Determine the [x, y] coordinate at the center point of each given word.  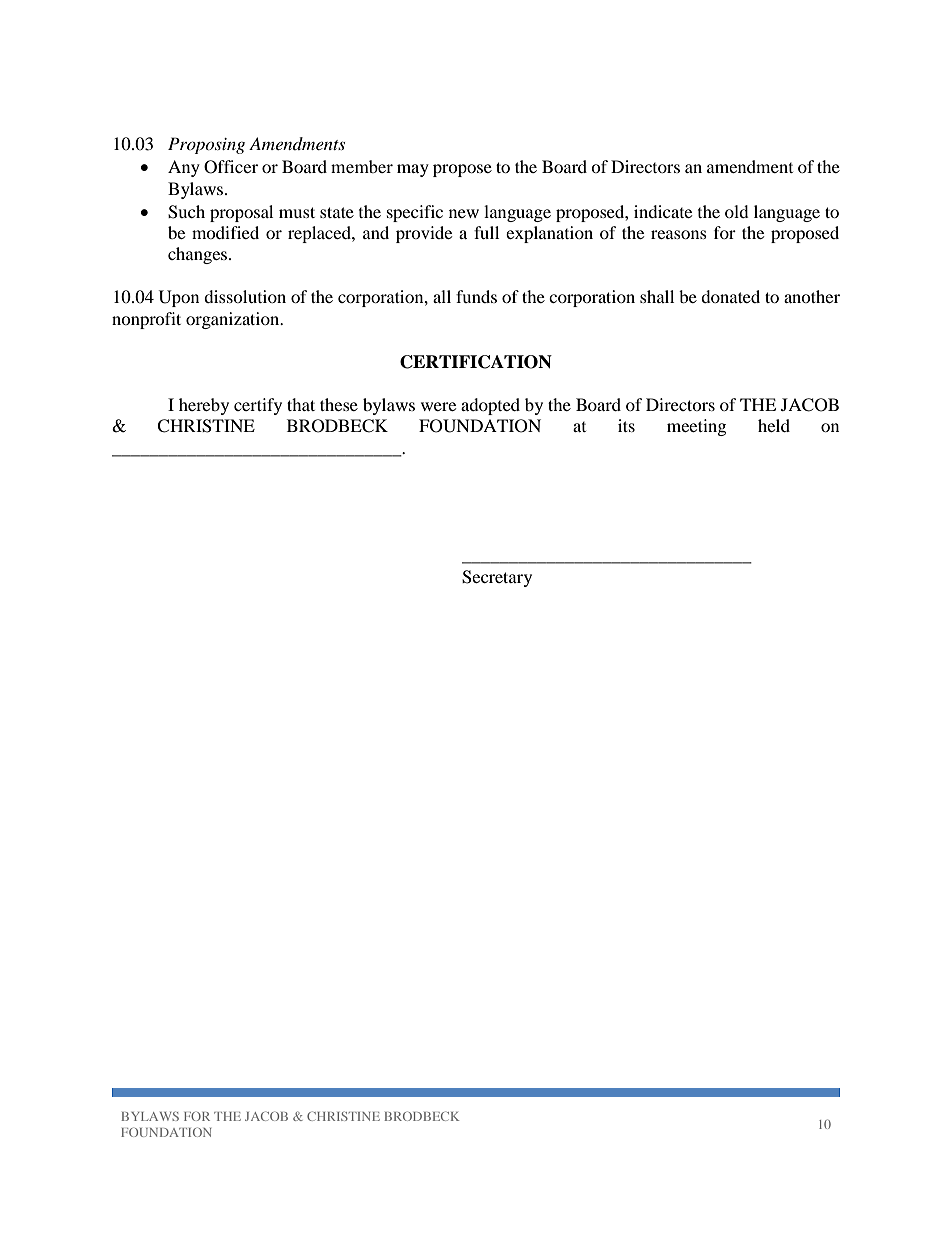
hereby [204, 406]
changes [199, 255]
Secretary [497, 578]
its [626, 425]
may [413, 170]
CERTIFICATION [476, 362]
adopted [490, 406]
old [737, 211]
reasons [679, 234]
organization [234, 320]
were [438, 406]
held [774, 425]
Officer [231, 167]
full [486, 232]
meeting [696, 427]
